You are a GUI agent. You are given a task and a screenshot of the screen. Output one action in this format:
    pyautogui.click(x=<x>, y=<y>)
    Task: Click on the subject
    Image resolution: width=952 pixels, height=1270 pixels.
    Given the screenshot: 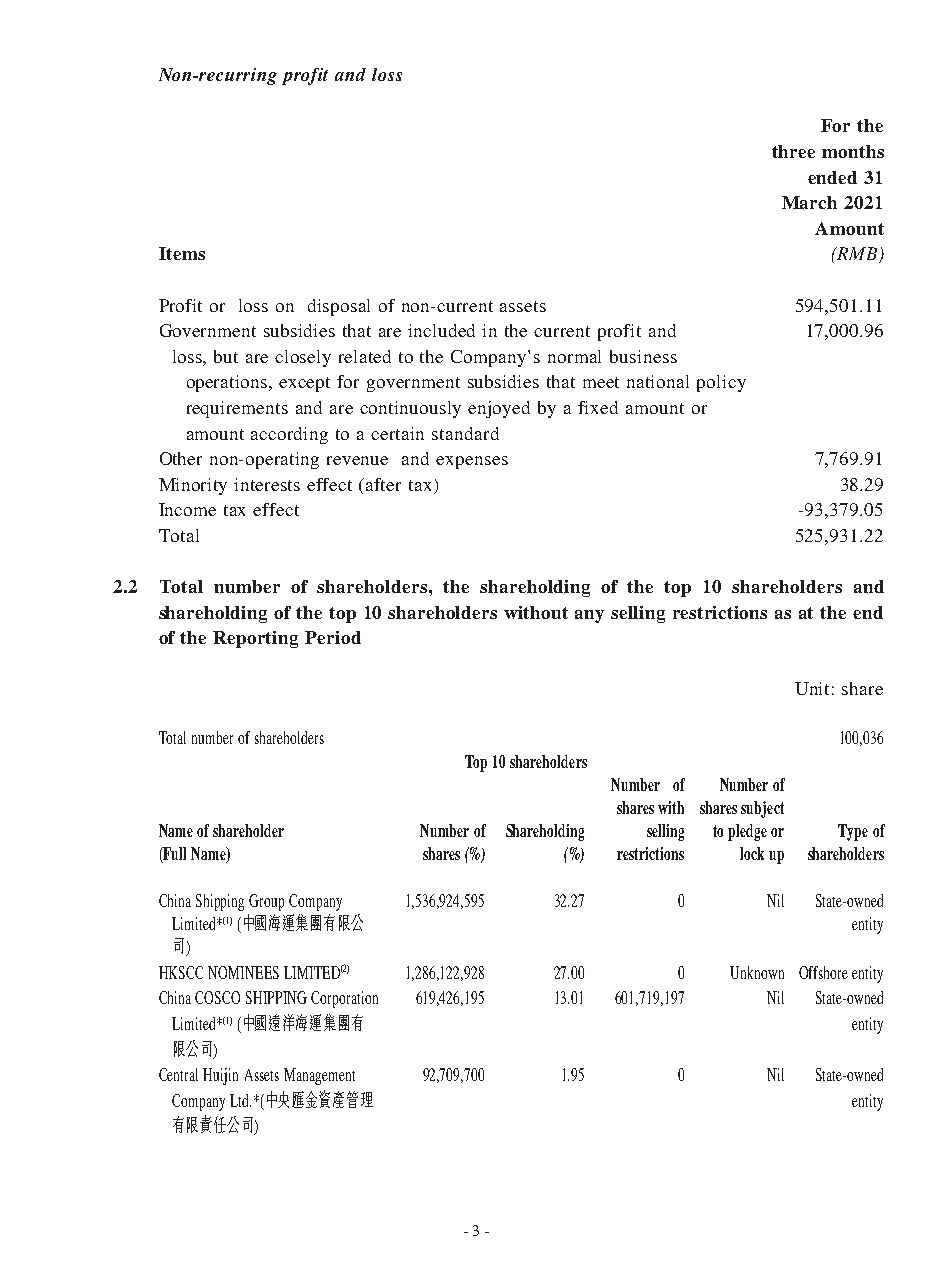 What is the action you would take?
    pyautogui.click(x=762, y=809)
